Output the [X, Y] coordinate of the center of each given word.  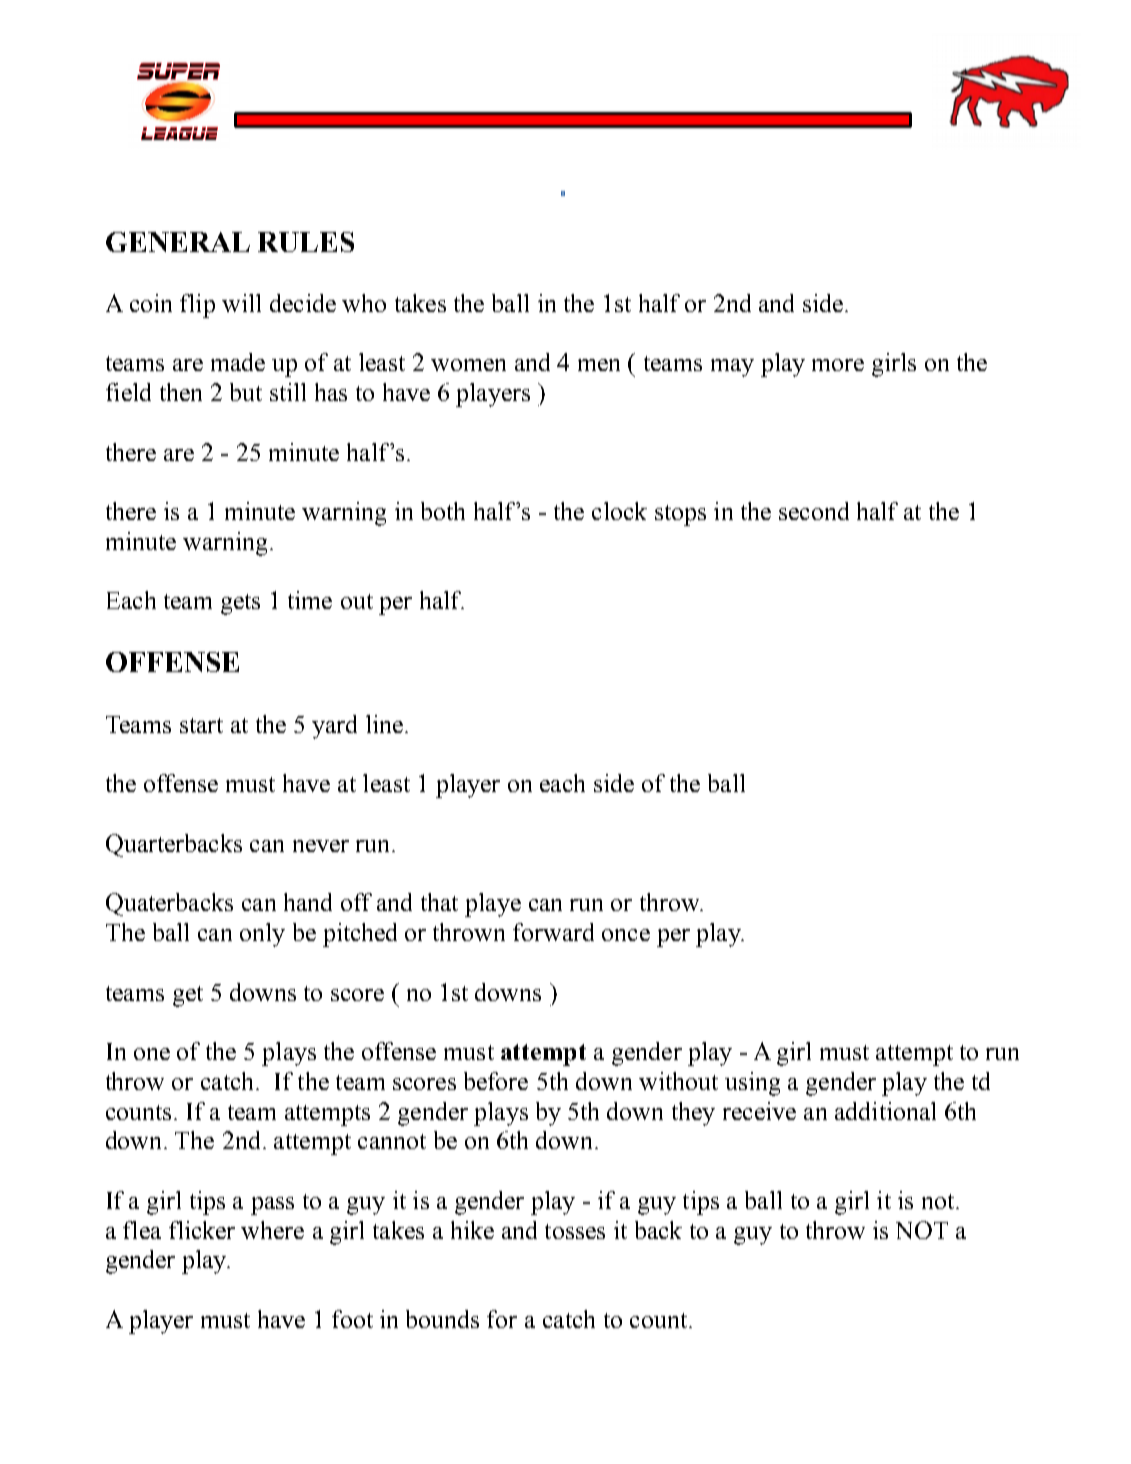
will [241, 303]
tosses [575, 1231]
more [838, 365]
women [468, 365]
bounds [442, 1319]
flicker [202, 1230]
